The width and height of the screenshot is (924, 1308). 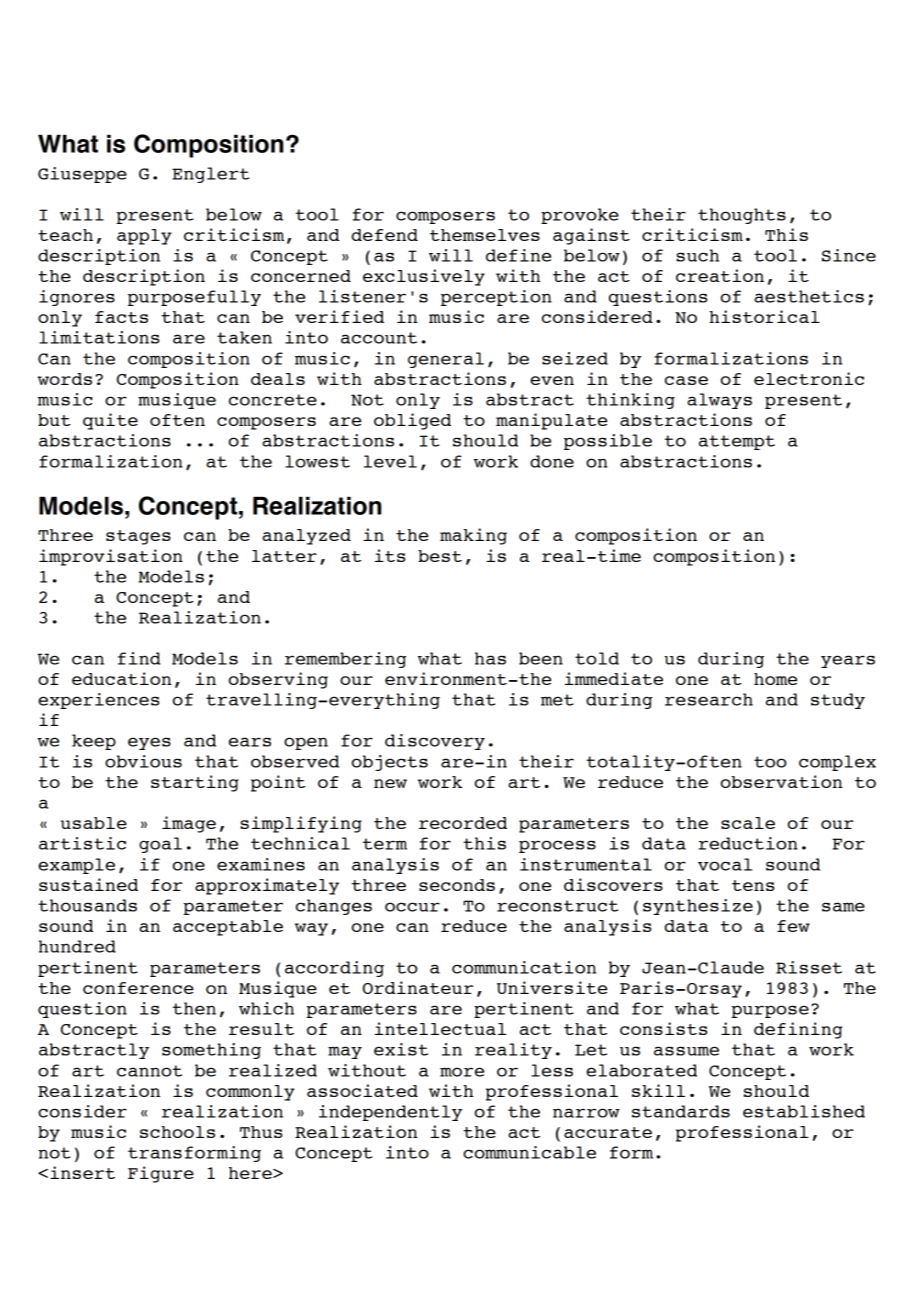 I want to click on apply, so click(x=144, y=237).
